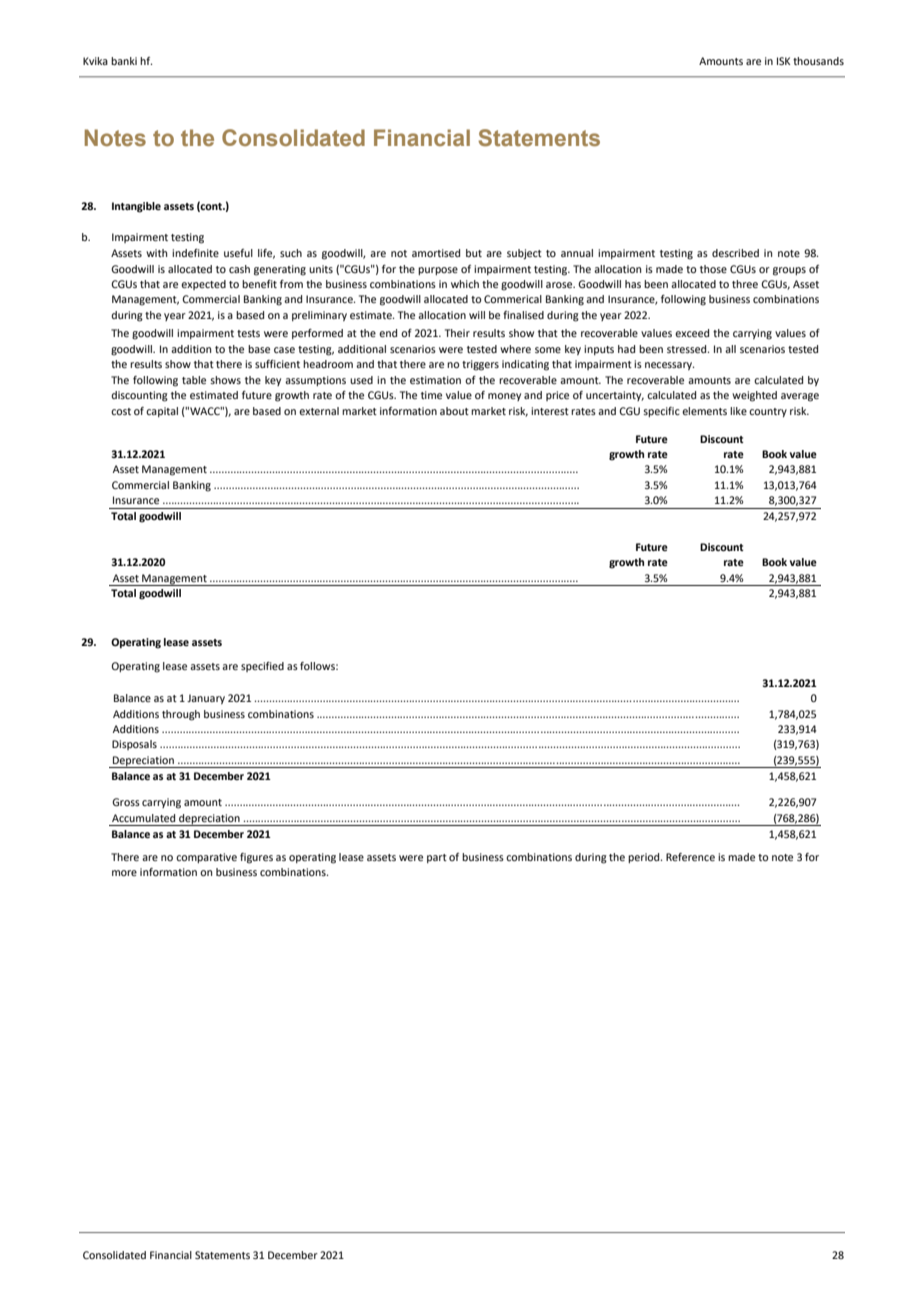 This screenshot has height=1308, width=924. Describe the element at coordinates (692, 333) in the screenshot. I see `exceed` at that location.
